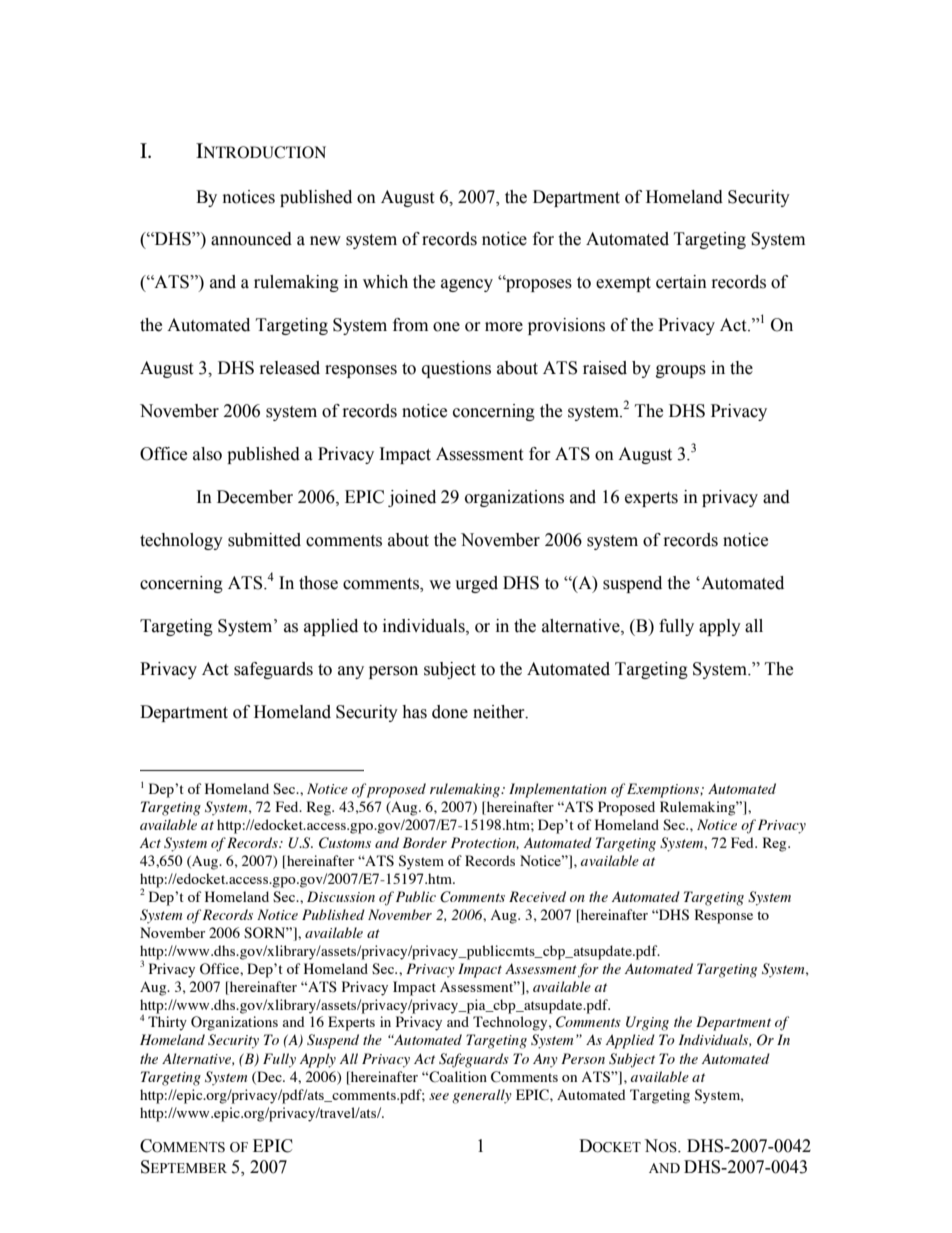 This page has height=1233, width=952. Describe the element at coordinates (385, 282) in the page. I see `which` at that location.
